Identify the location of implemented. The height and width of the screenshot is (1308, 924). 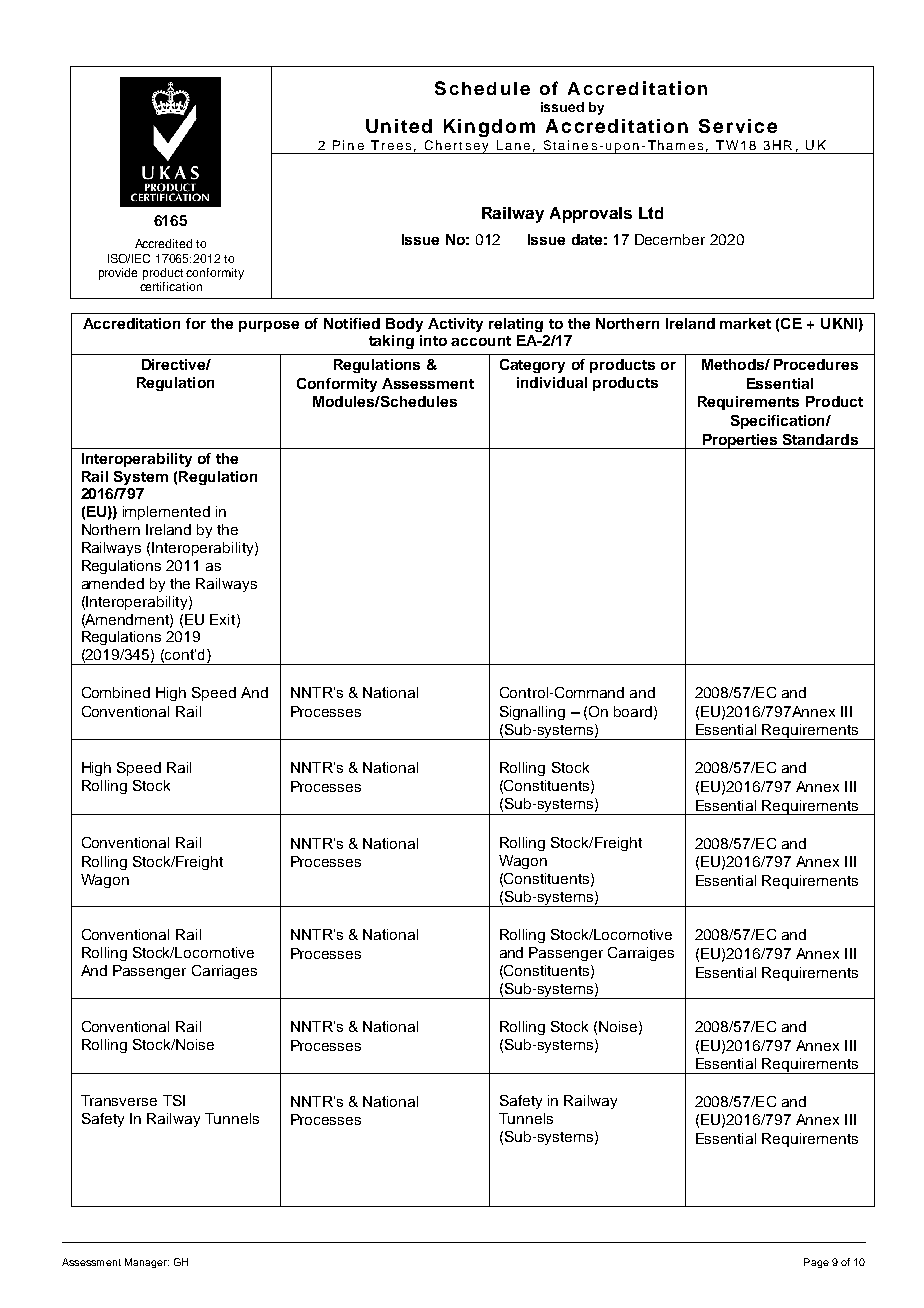
(166, 513).
